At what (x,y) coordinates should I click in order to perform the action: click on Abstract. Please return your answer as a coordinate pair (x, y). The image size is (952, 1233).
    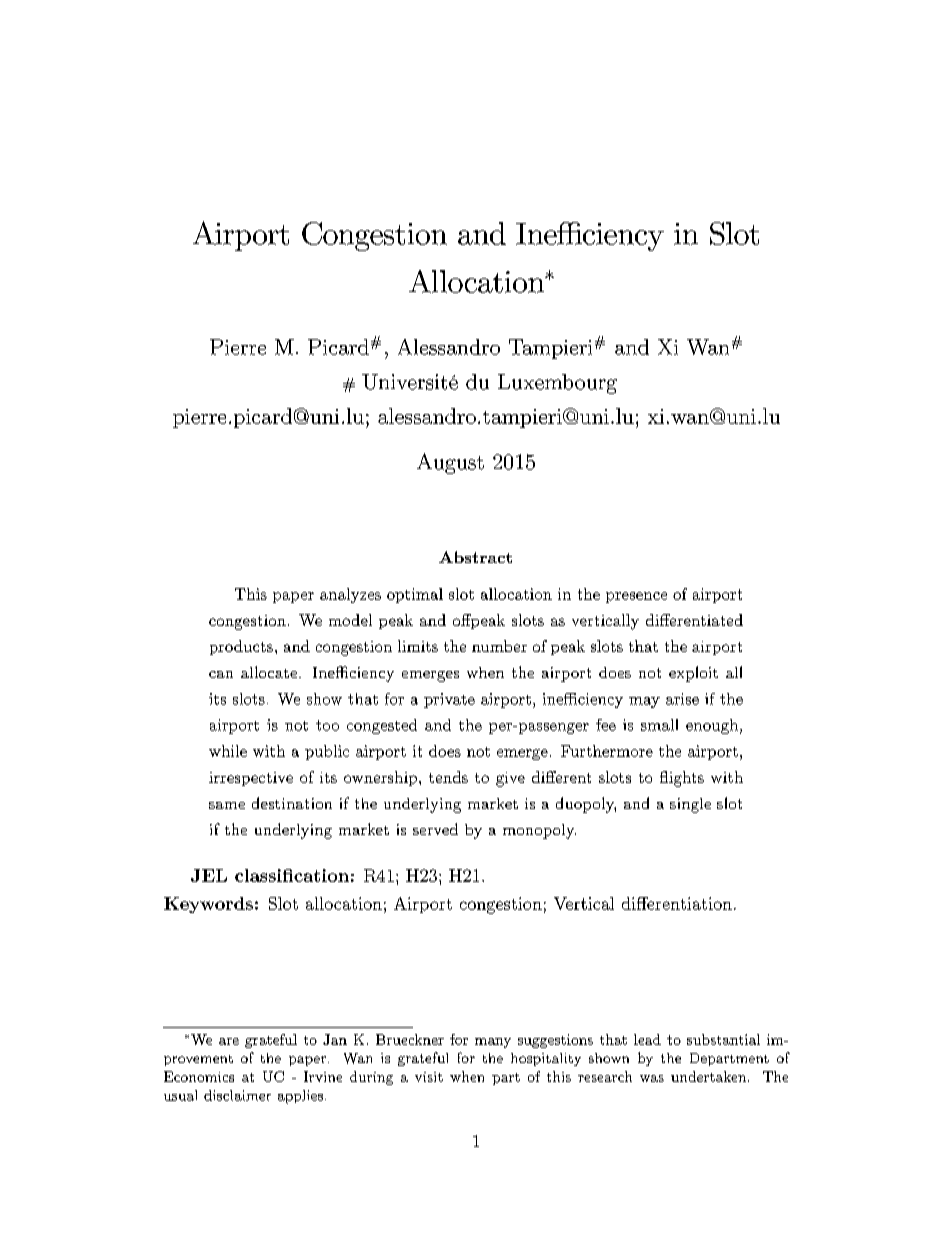
    Looking at the image, I should click on (475, 557).
